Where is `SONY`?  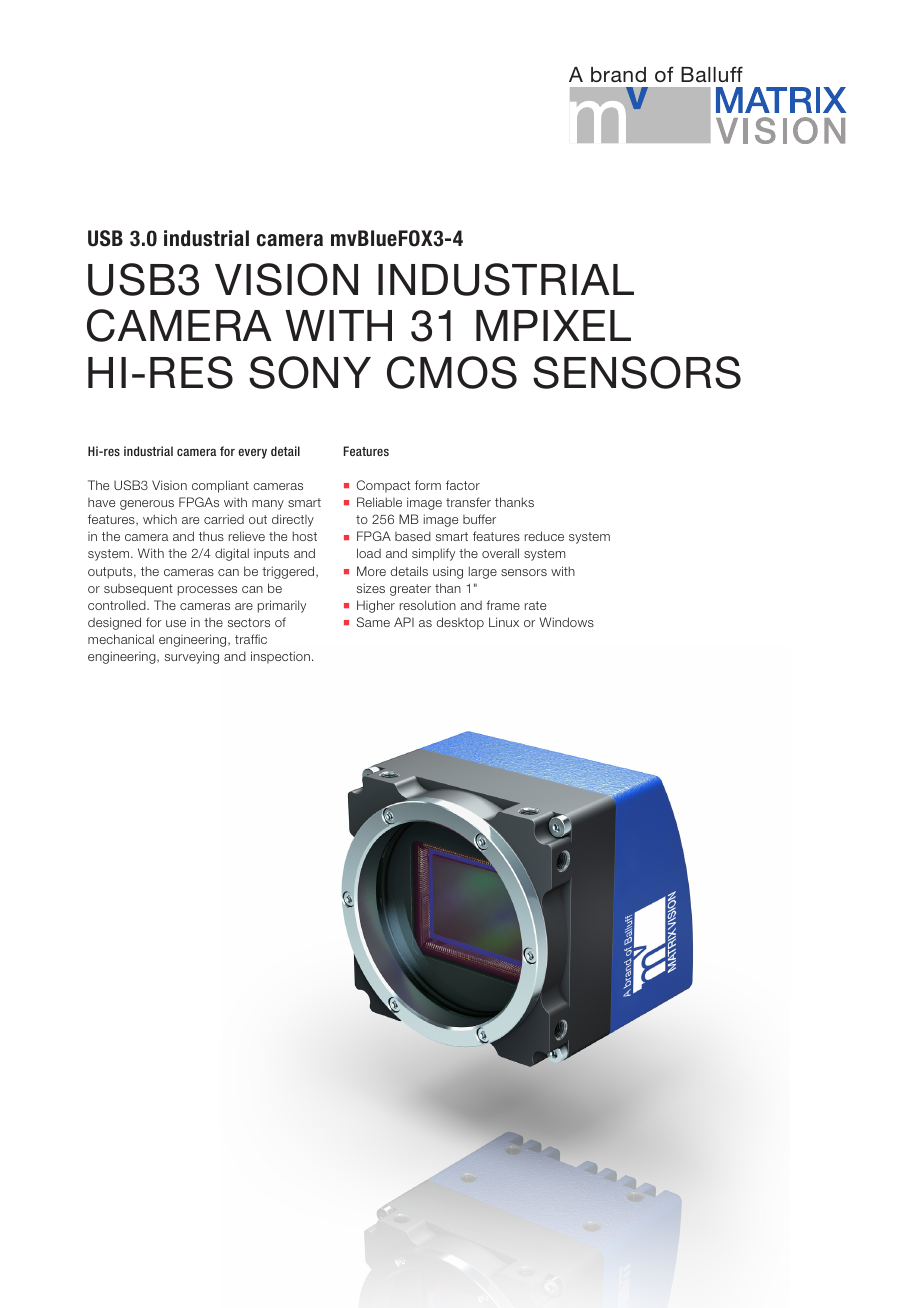 SONY is located at coordinates (310, 372).
